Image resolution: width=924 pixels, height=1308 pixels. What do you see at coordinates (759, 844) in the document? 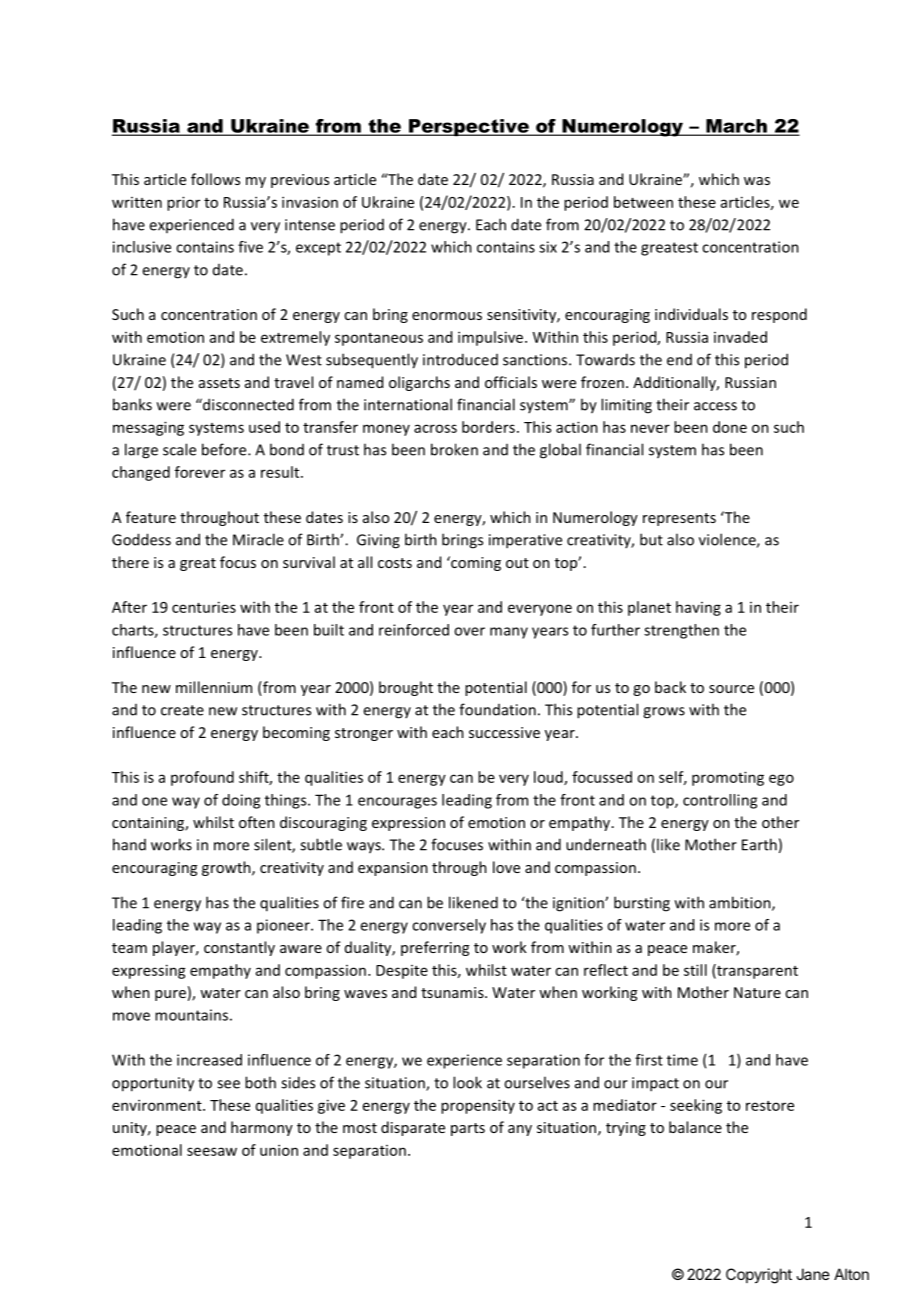
I see `Earth` at bounding box center [759, 844].
